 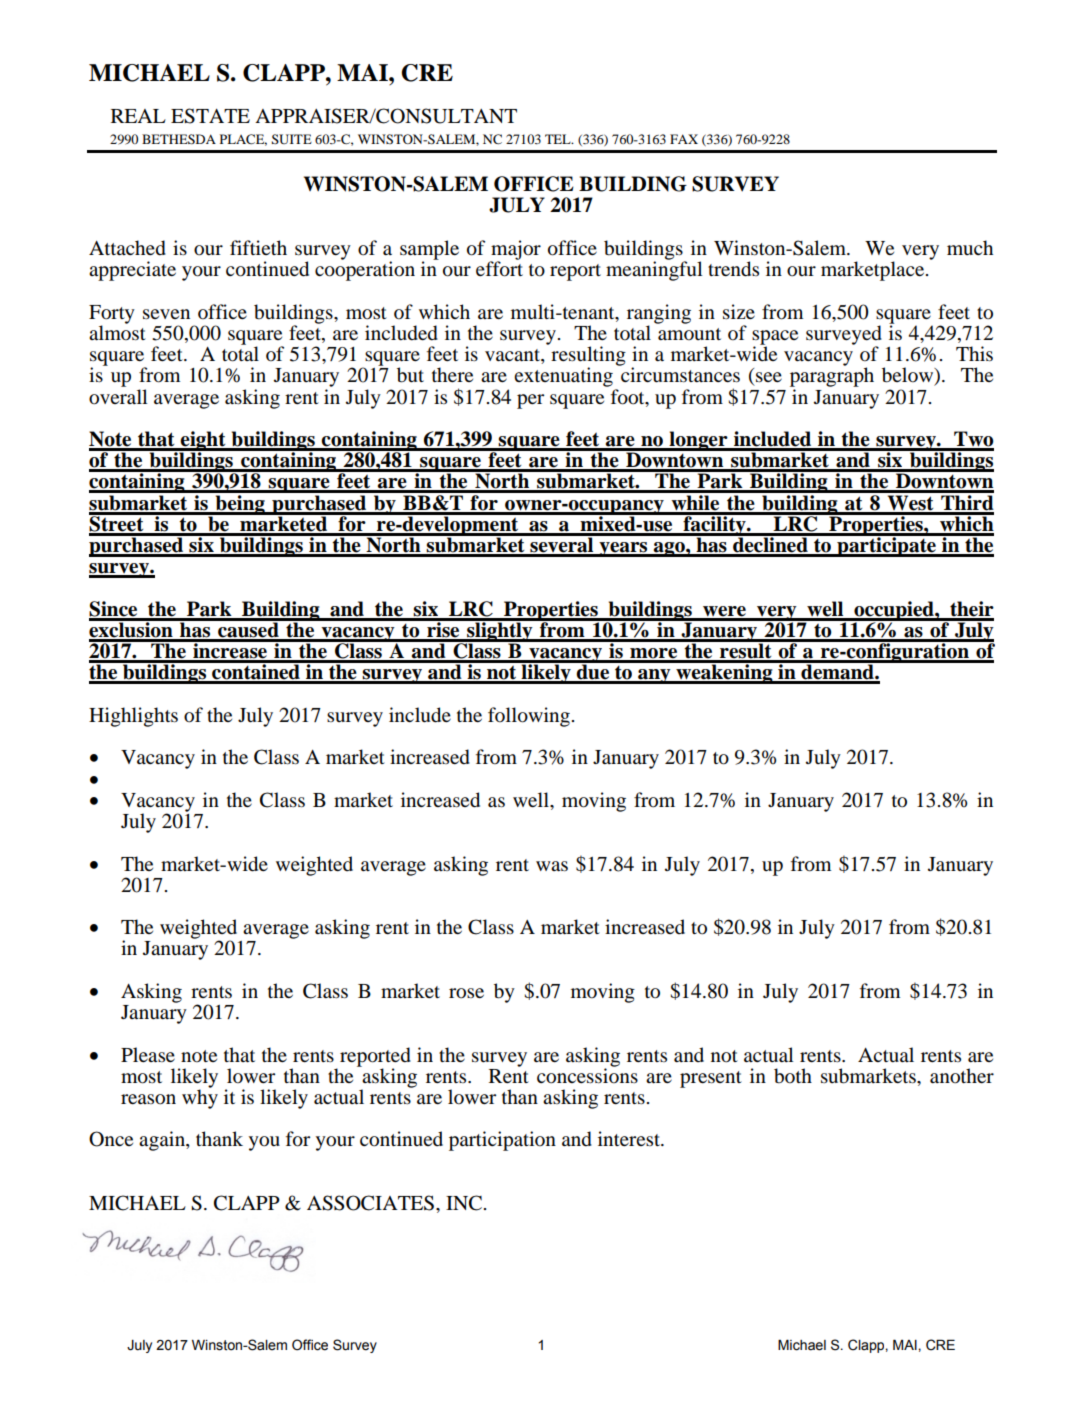 I want to click on TEL, so click(x=559, y=139).
